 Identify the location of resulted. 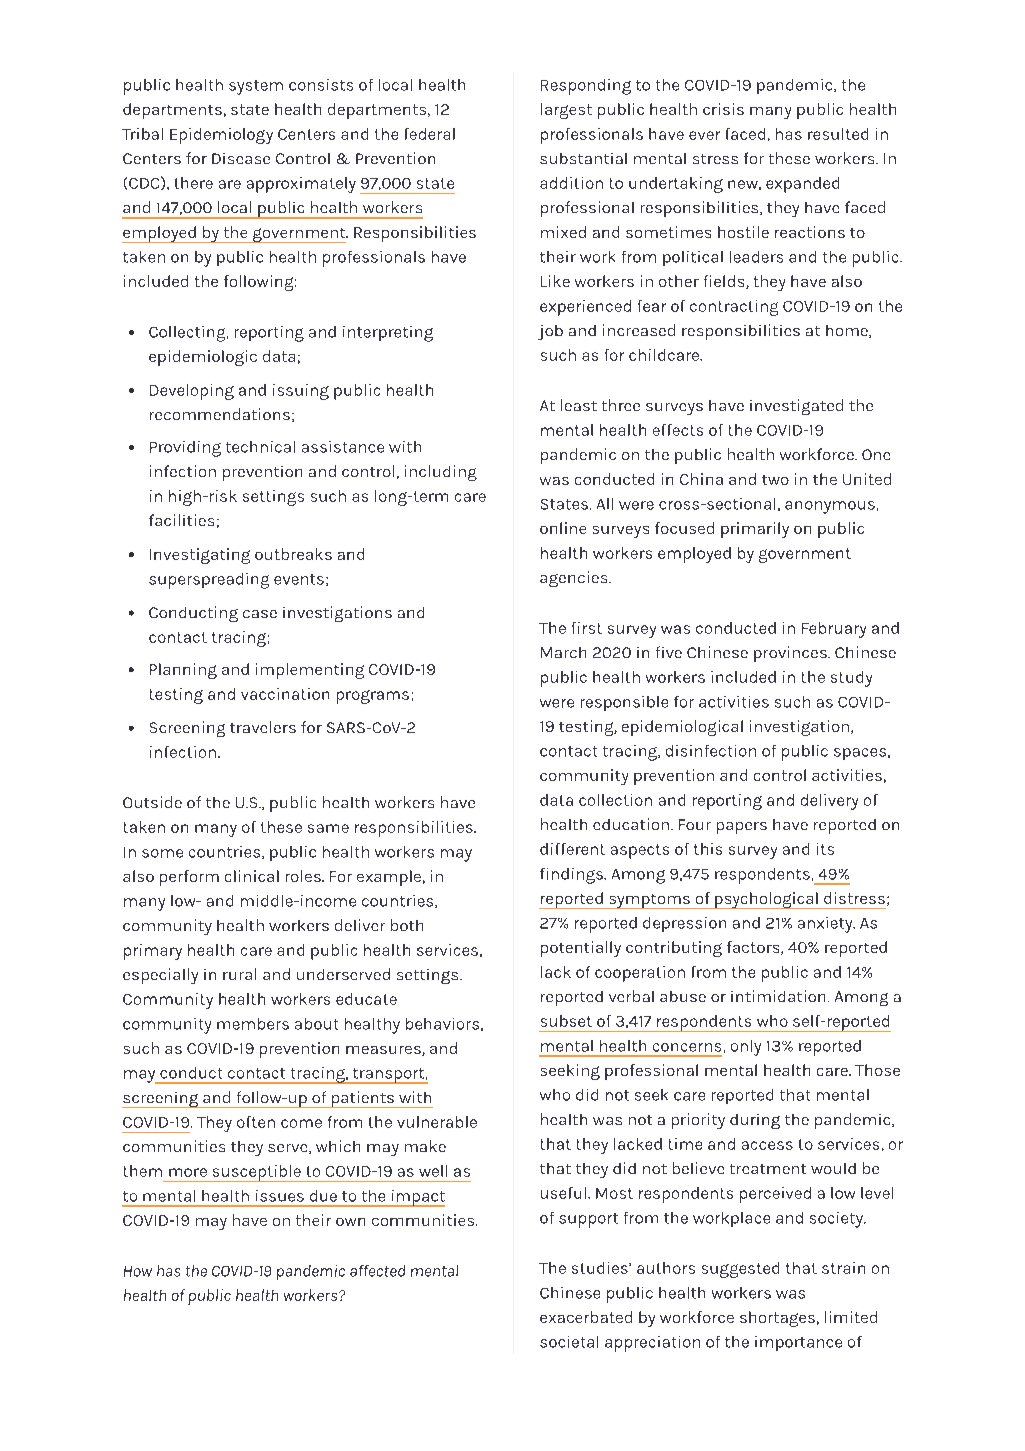
(838, 134).
